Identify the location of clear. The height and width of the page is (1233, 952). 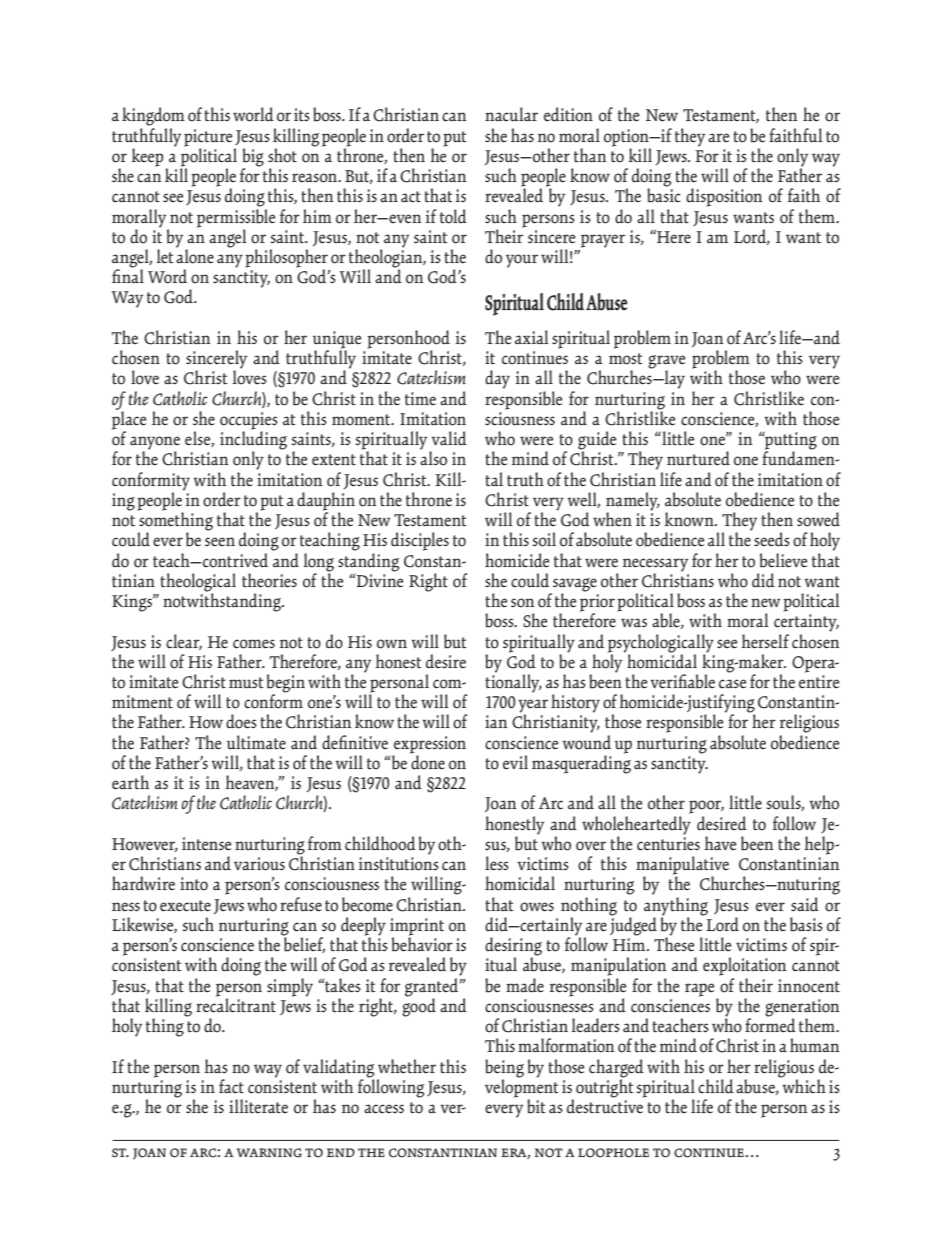
(184, 642).
